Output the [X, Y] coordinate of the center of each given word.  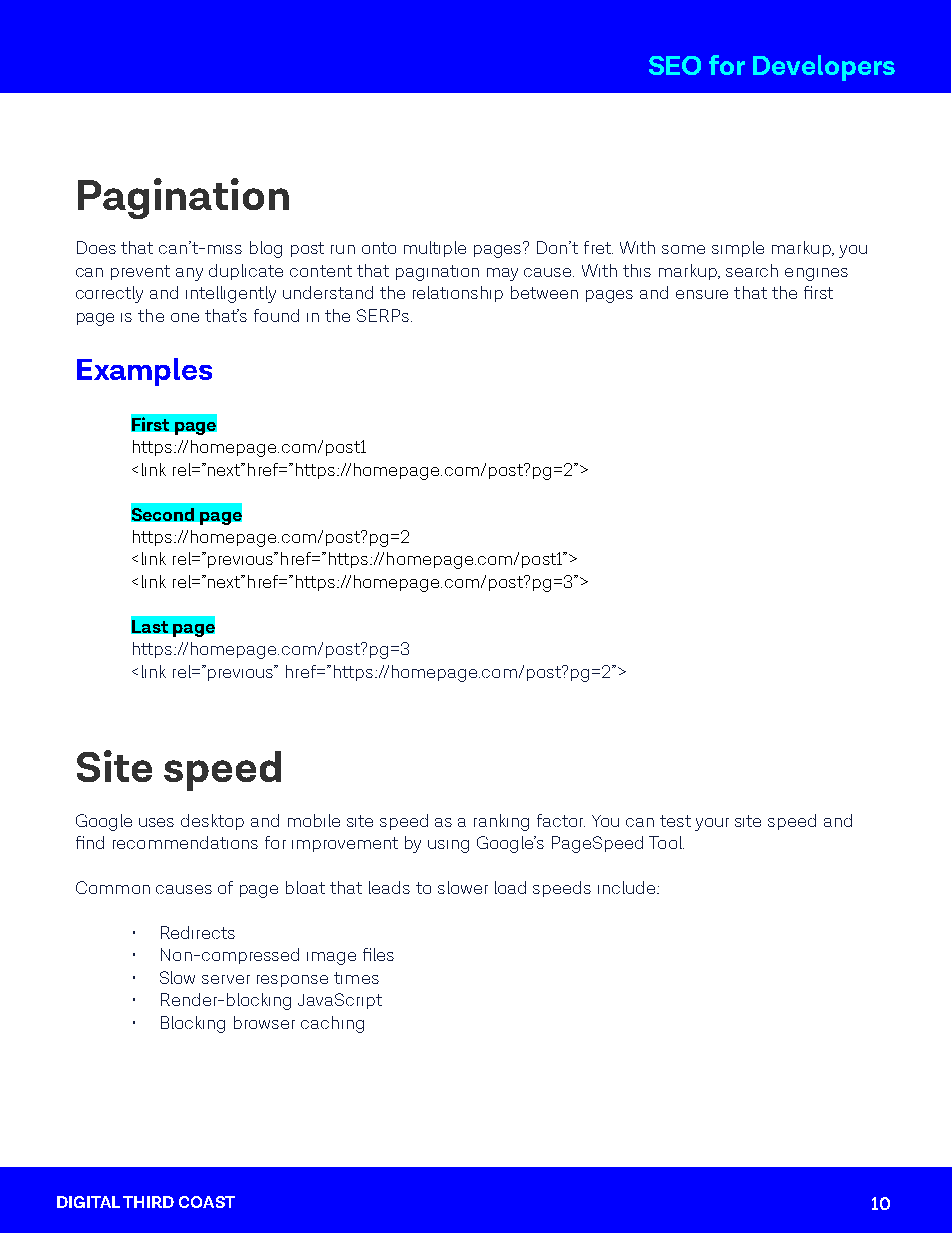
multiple [435, 249]
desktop [212, 822]
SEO [675, 65]
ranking [501, 822]
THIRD [148, 1202]
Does [96, 247]
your [712, 824]
